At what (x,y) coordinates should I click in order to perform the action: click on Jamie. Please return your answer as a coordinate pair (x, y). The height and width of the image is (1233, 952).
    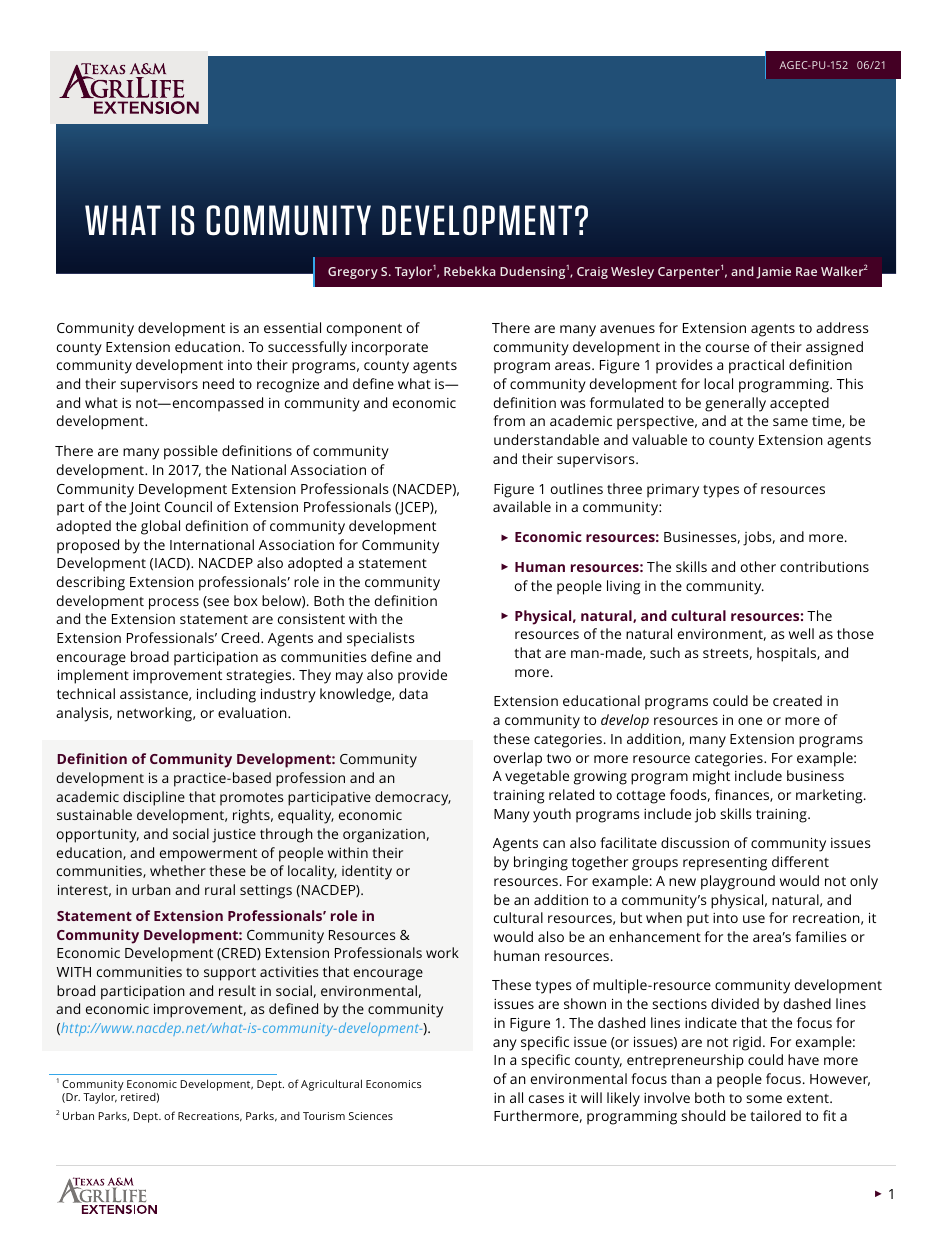
    Looking at the image, I should click on (773, 273).
